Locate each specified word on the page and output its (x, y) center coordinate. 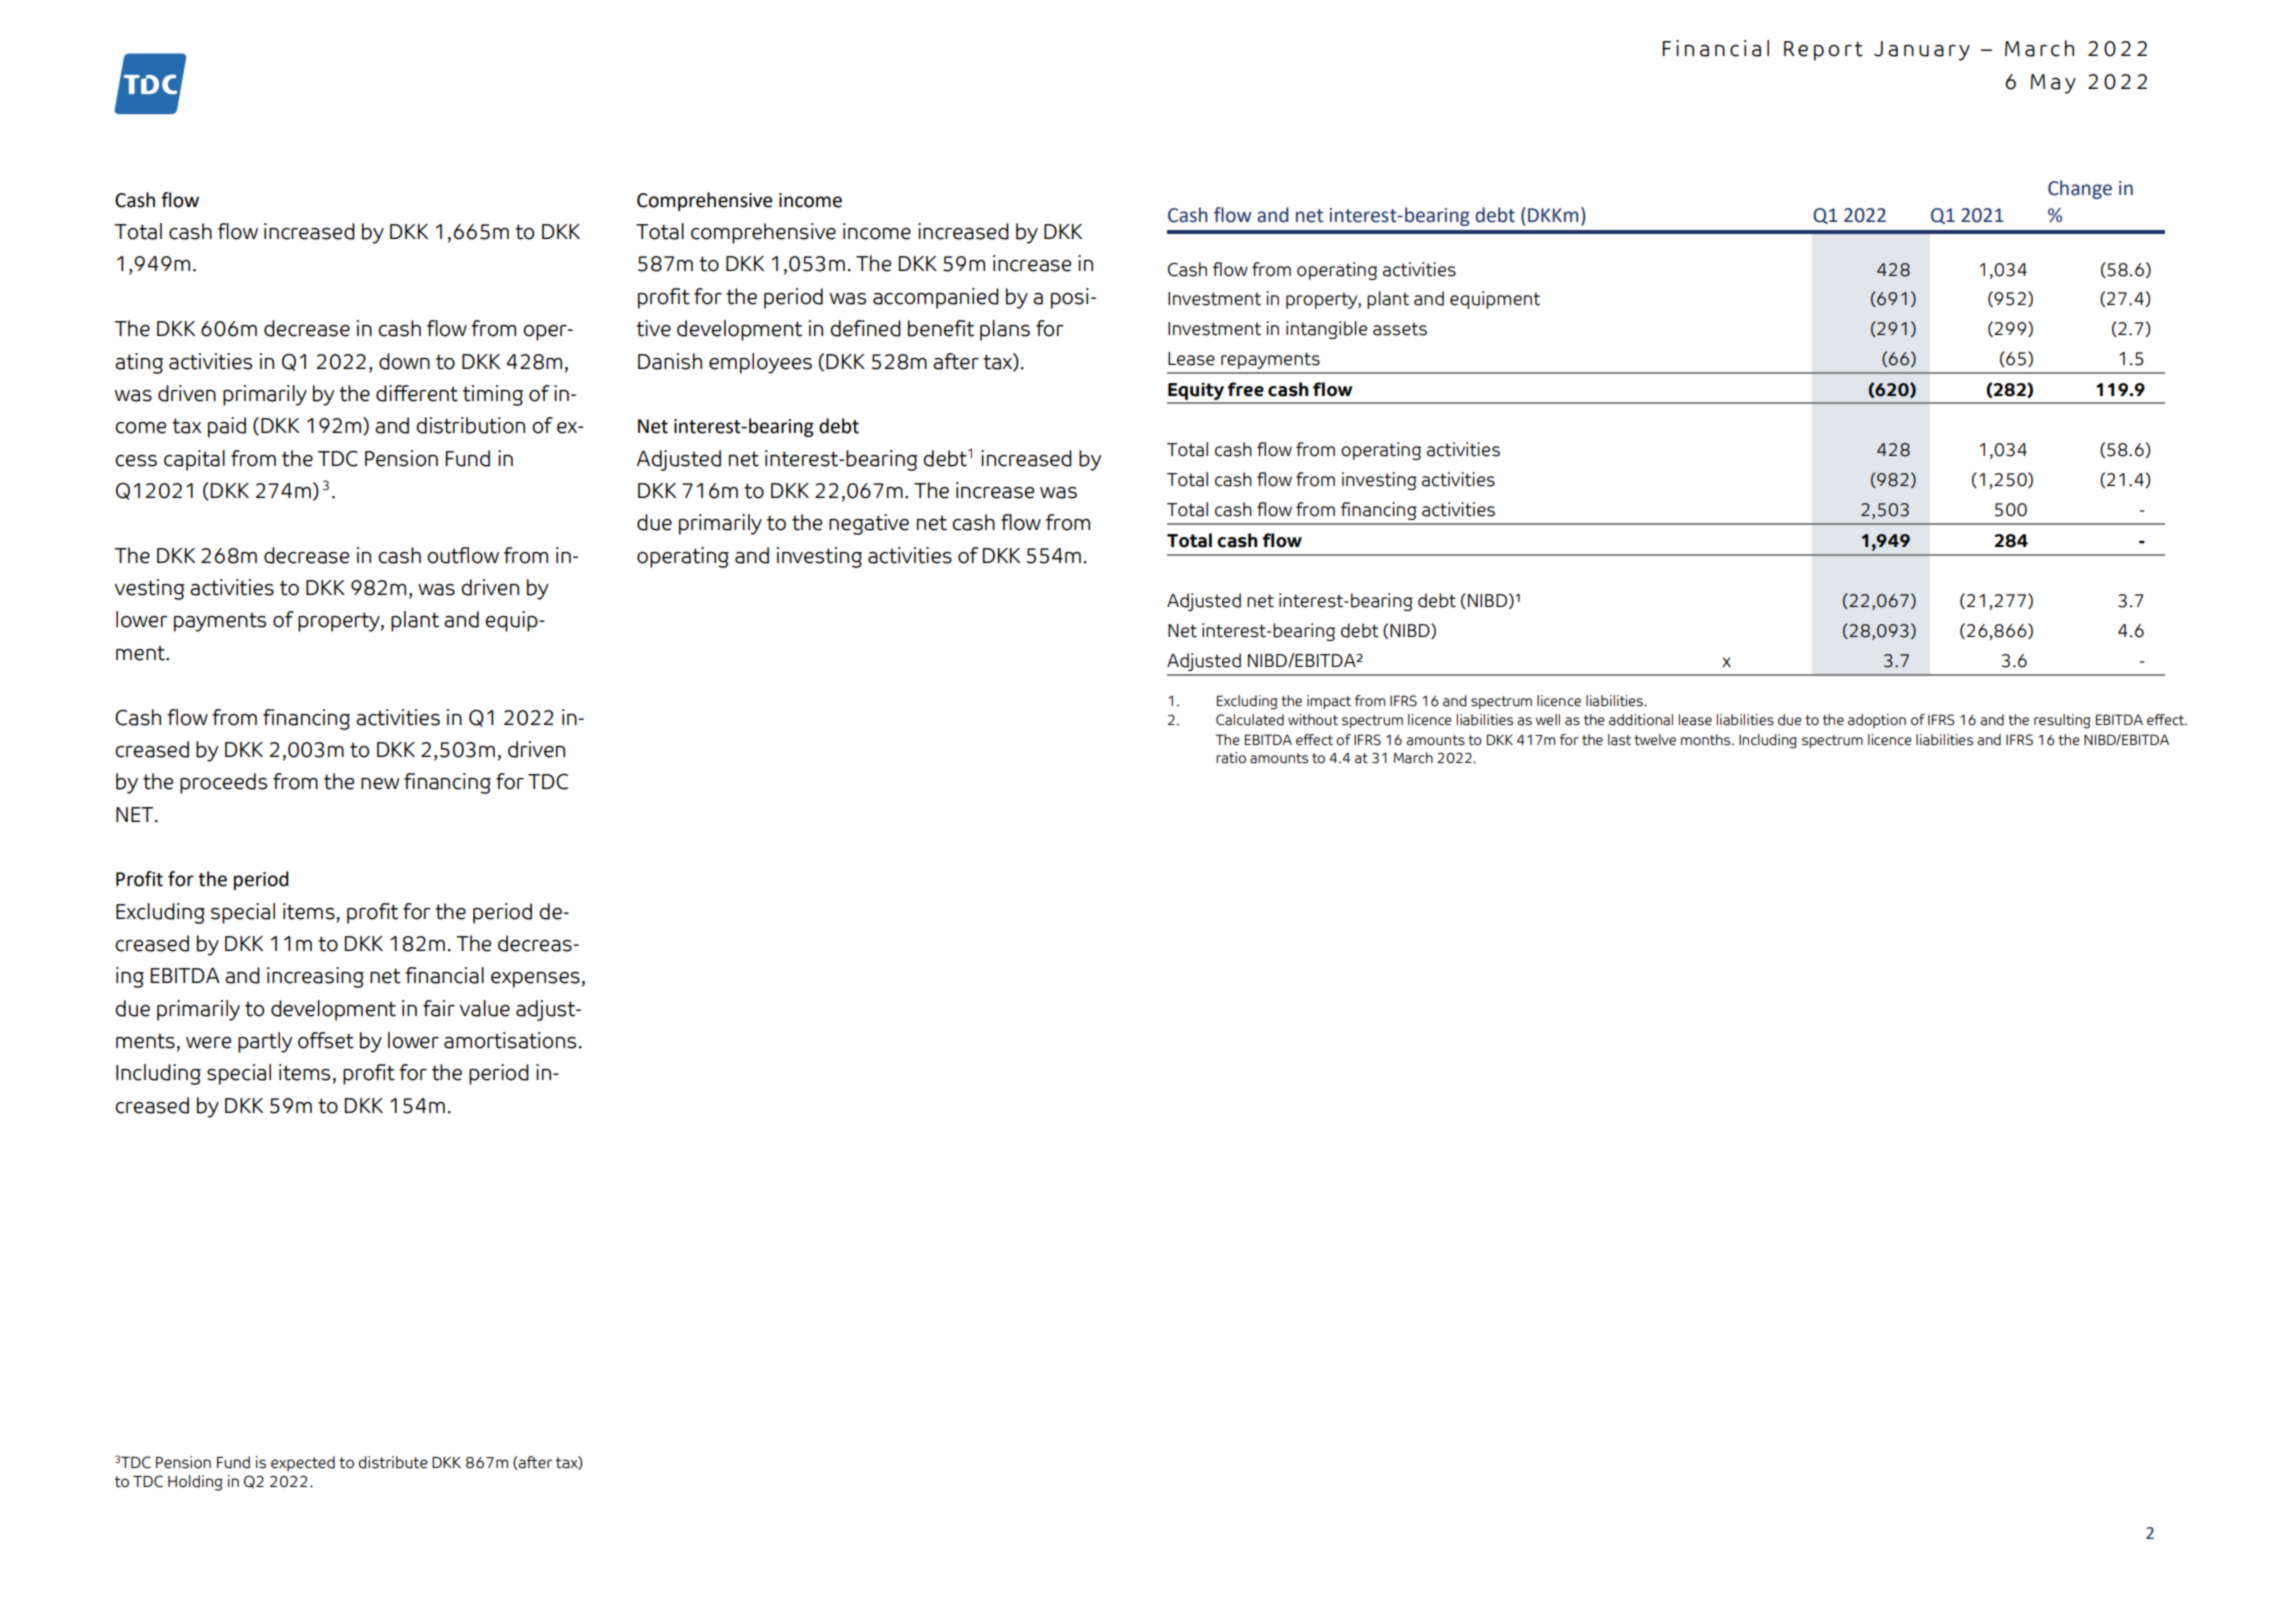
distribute (393, 1462)
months (1707, 740)
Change (2080, 189)
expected (303, 1464)
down (404, 361)
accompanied (936, 298)
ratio (1231, 758)
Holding (195, 1483)
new (380, 784)
